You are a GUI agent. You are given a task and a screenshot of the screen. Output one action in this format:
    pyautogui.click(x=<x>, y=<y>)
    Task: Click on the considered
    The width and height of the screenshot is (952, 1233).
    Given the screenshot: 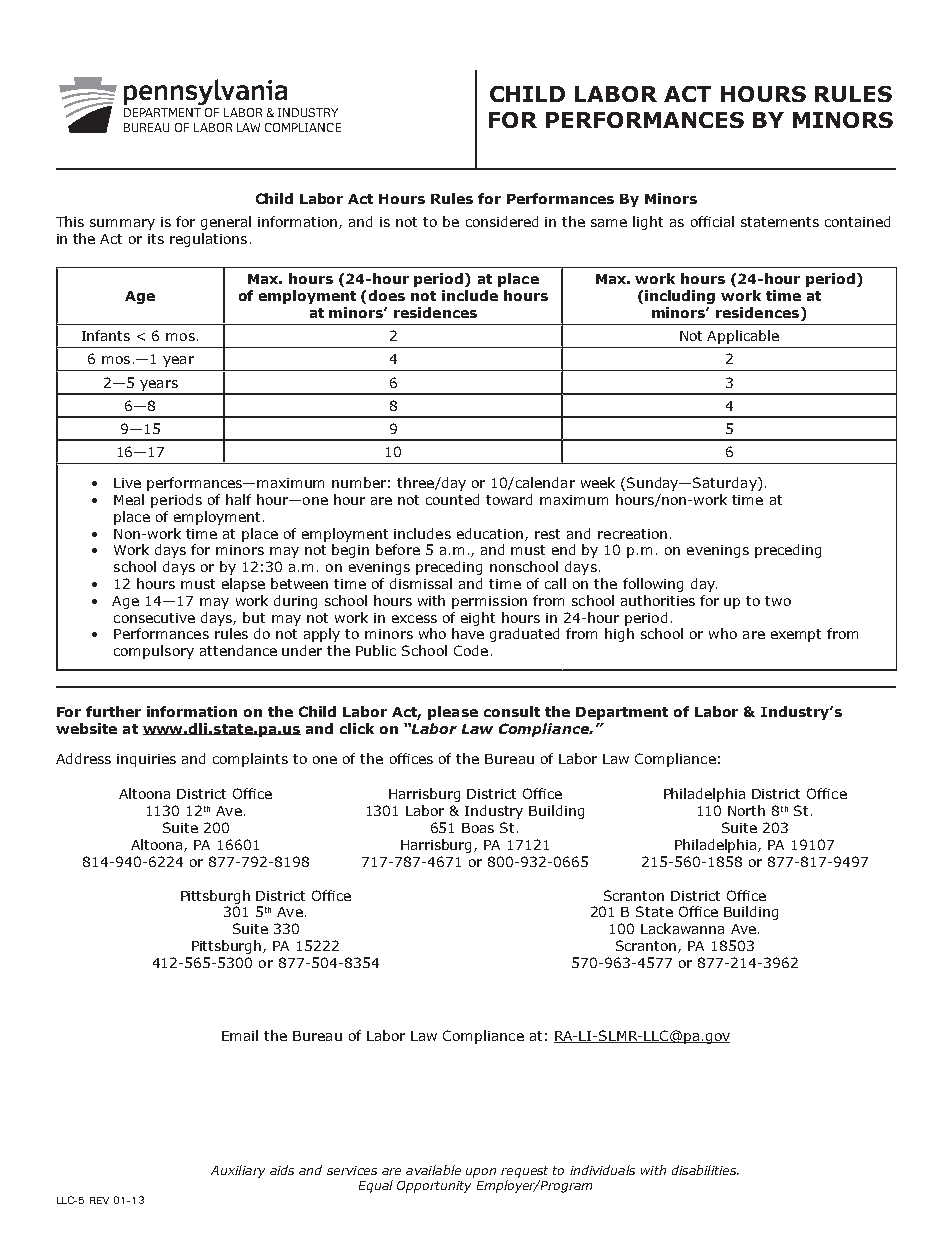 What is the action you would take?
    pyautogui.click(x=502, y=221)
